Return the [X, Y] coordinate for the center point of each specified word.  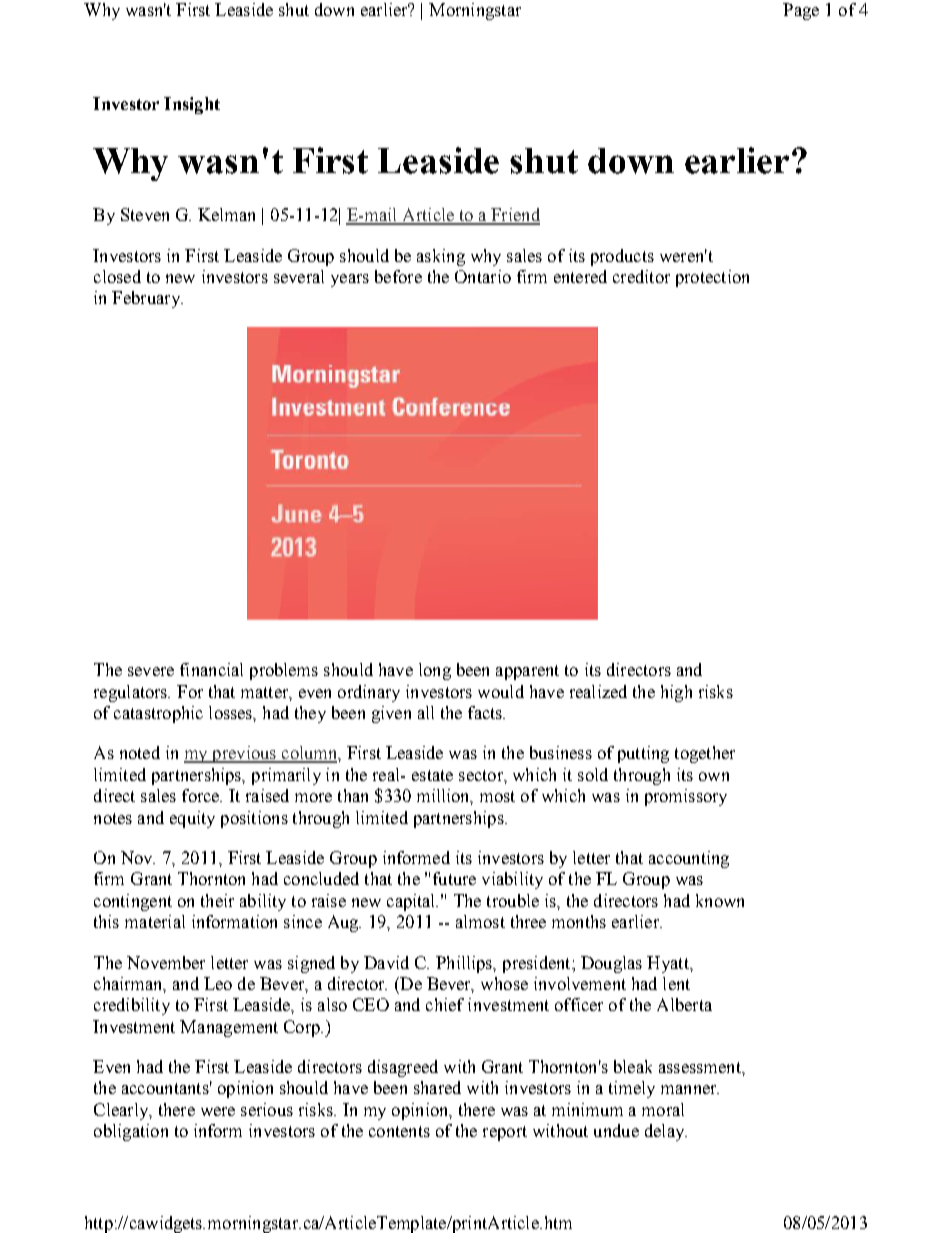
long [435, 671]
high [676, 693]
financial [211, 669]
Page [801, 11]
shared [437, 1087]
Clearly [122, 1111]
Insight [192, 105]
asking [441, 257]
